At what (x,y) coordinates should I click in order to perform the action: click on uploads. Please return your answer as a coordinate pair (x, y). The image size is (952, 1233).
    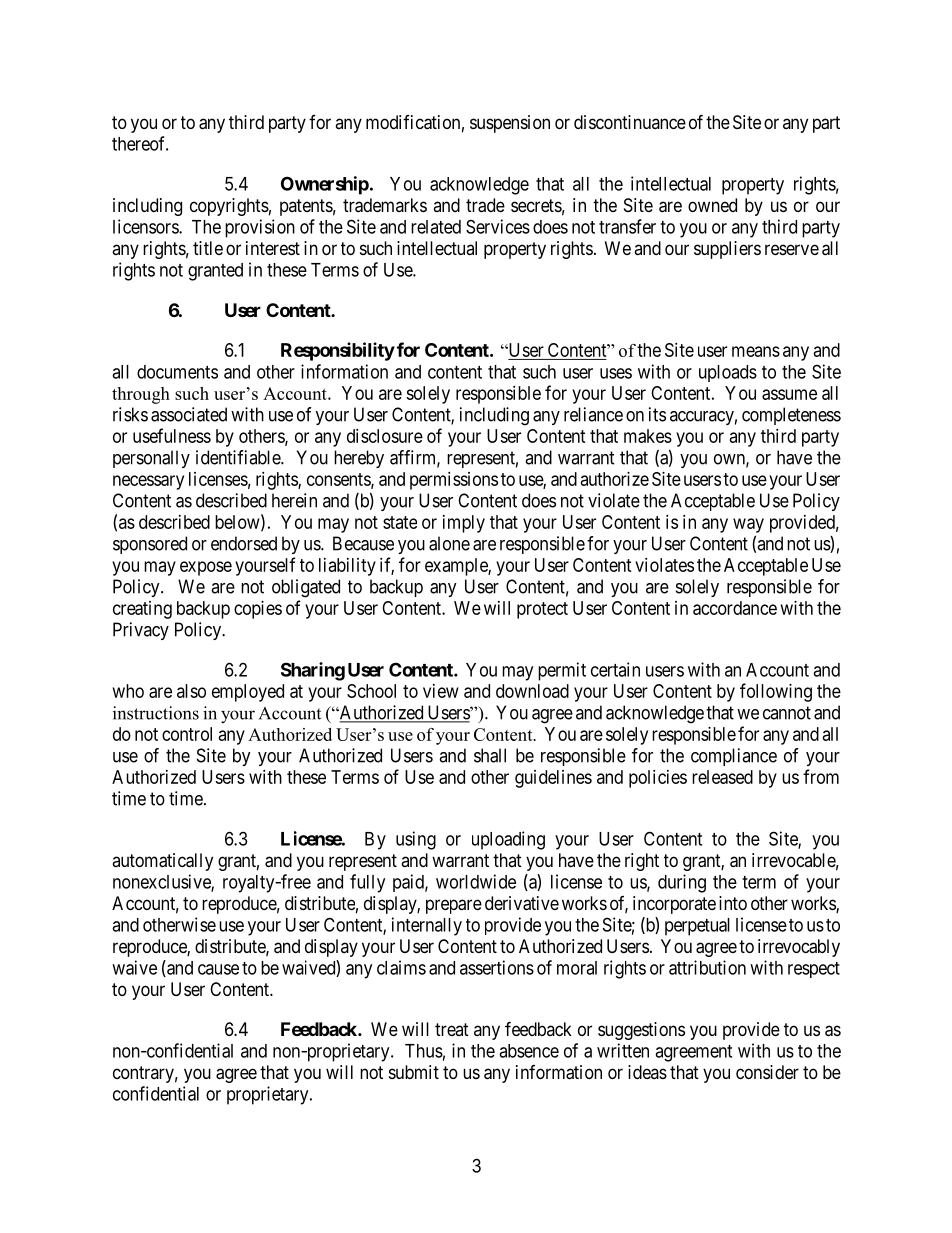
    Looking at the image, I should click on (728, 373).
